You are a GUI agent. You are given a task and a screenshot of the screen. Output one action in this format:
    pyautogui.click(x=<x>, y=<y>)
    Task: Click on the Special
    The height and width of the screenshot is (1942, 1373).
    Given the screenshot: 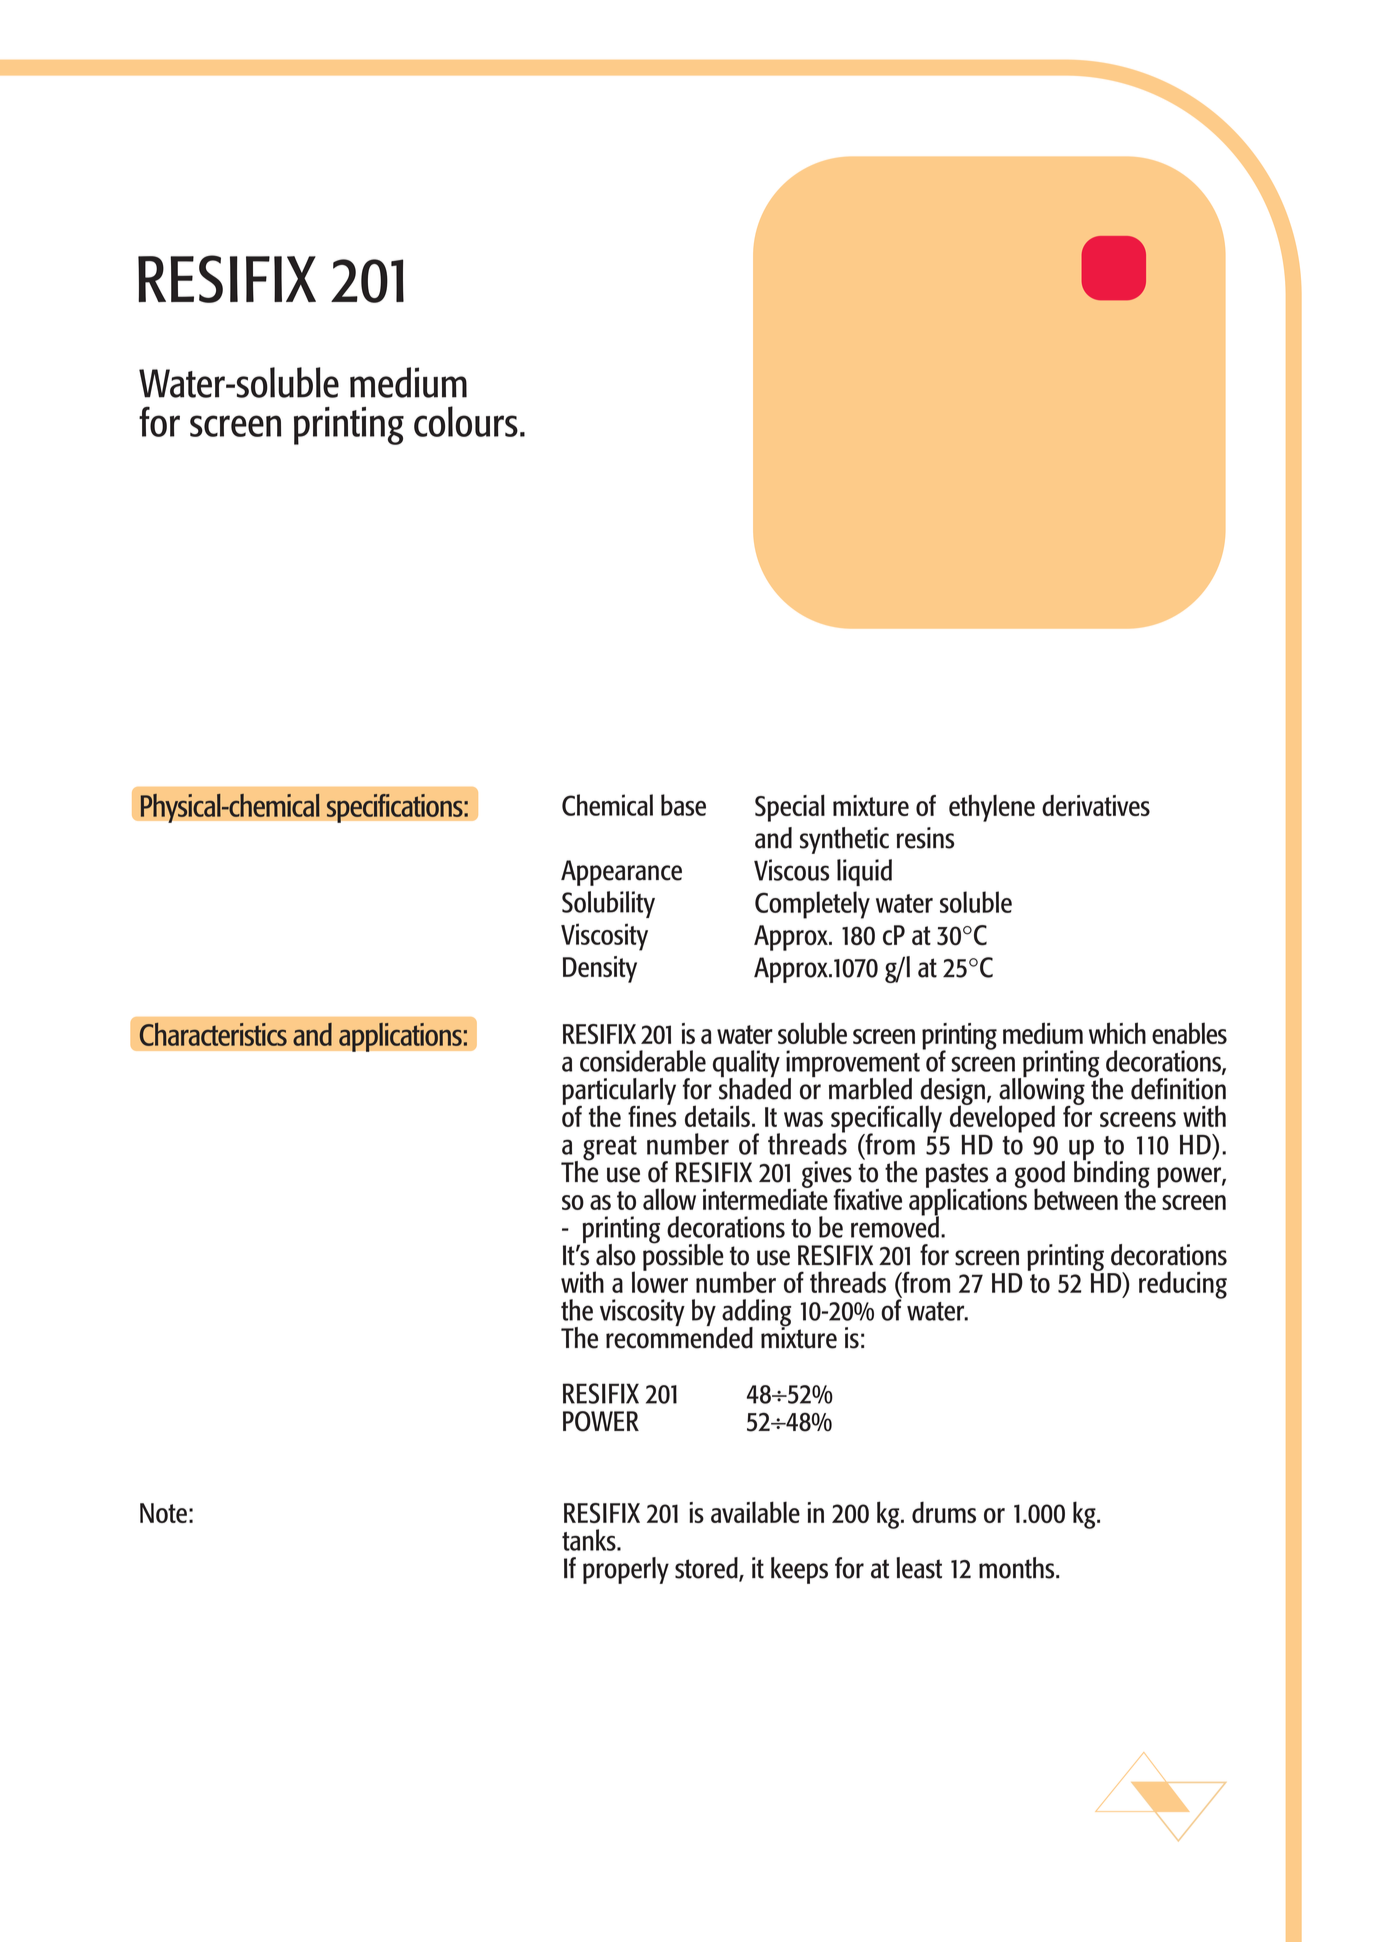 What is the action you would take?
    pyautogui.click(x=790, y=808)
